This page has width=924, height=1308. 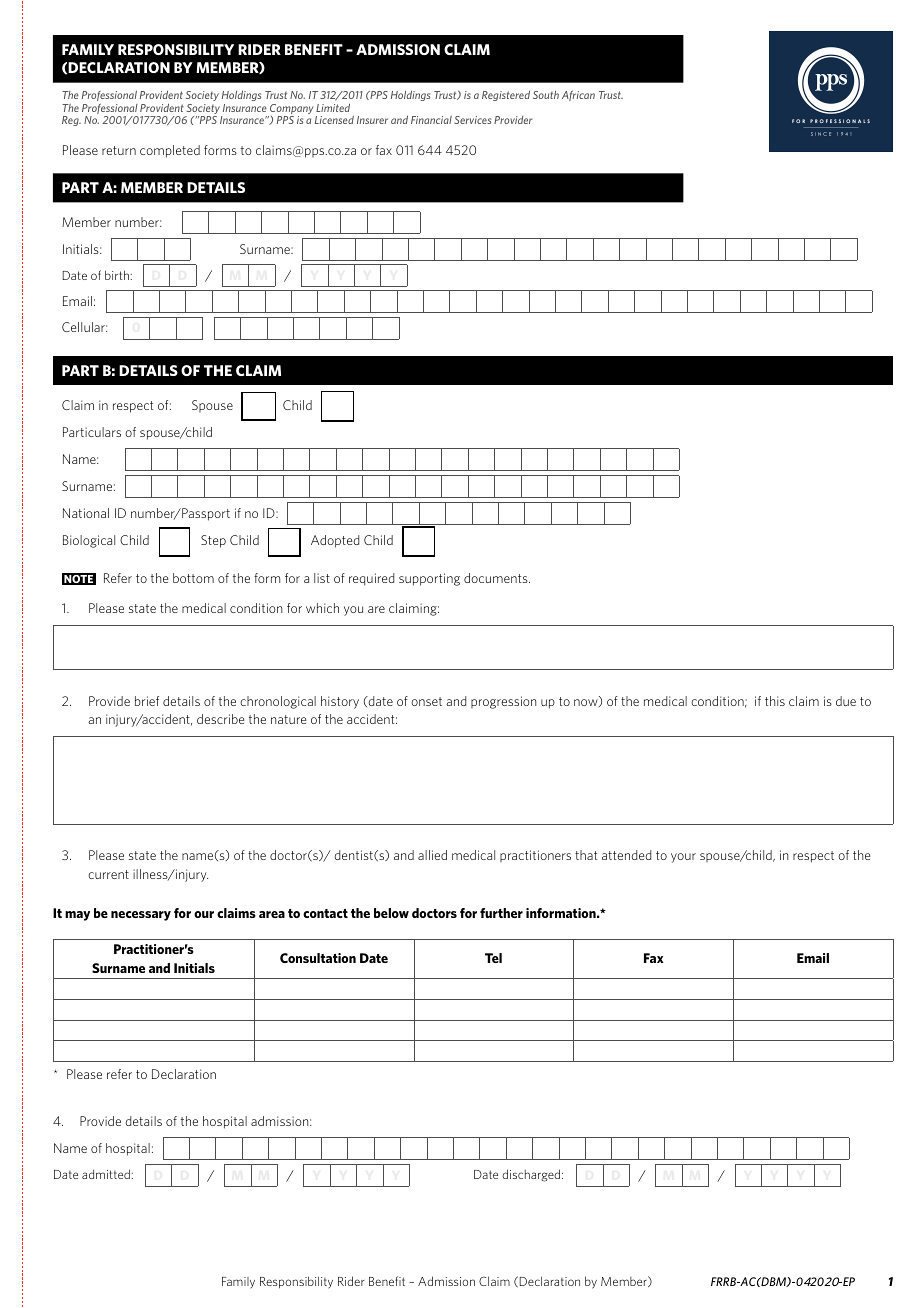 What do you see at coordinates (578, 96) in the page?
I see `African` at bounding box center [578, 96].
